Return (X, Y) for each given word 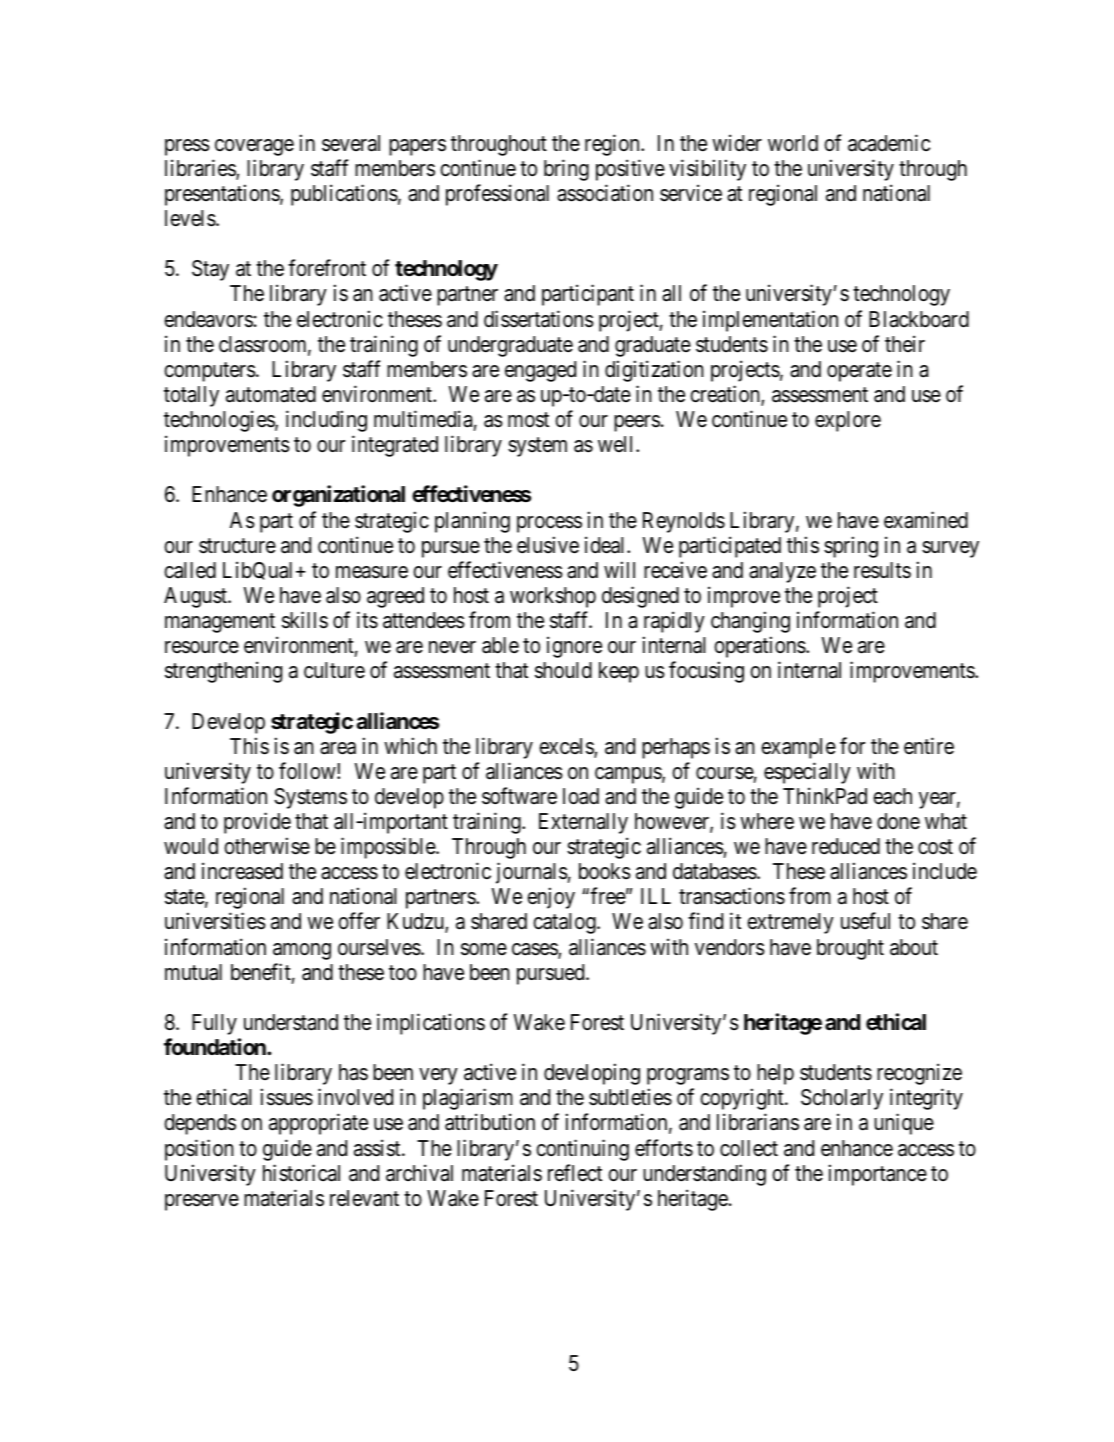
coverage (254, 147)
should (563, 670)
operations (760, 647)
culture (334, 670)
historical (301, 1173)
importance (878, 1175)
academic (889, 143)
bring (566, 170)
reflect (575, 1173)
